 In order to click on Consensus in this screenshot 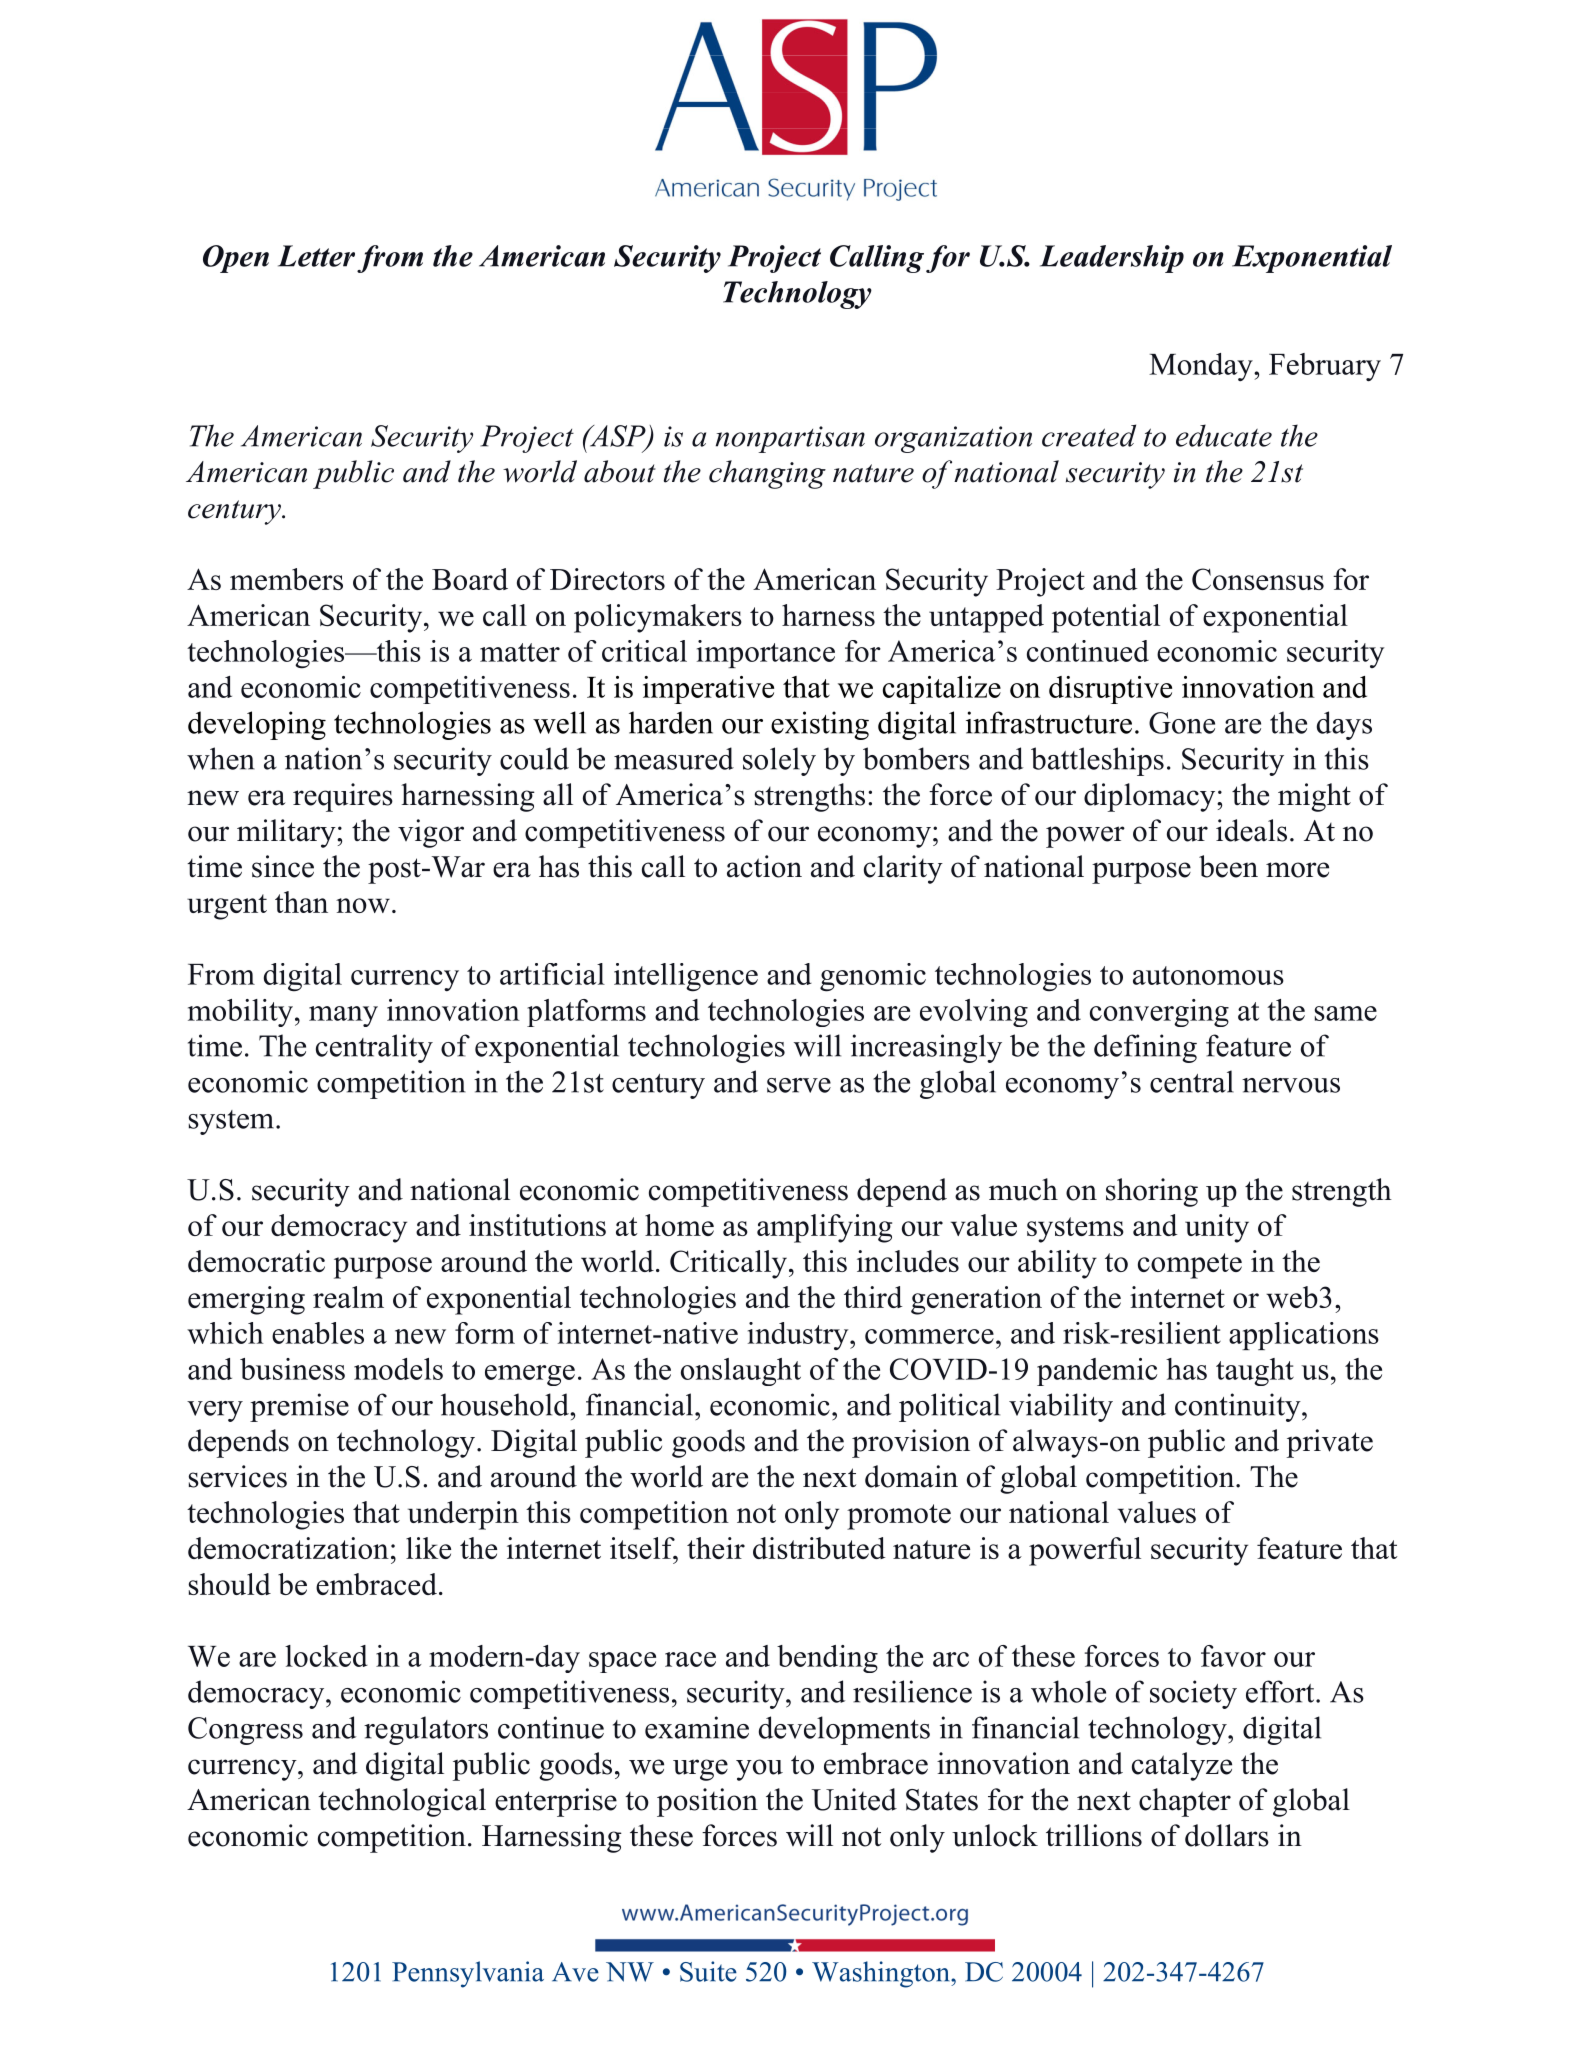, I will do `click(1258, 579)`.
